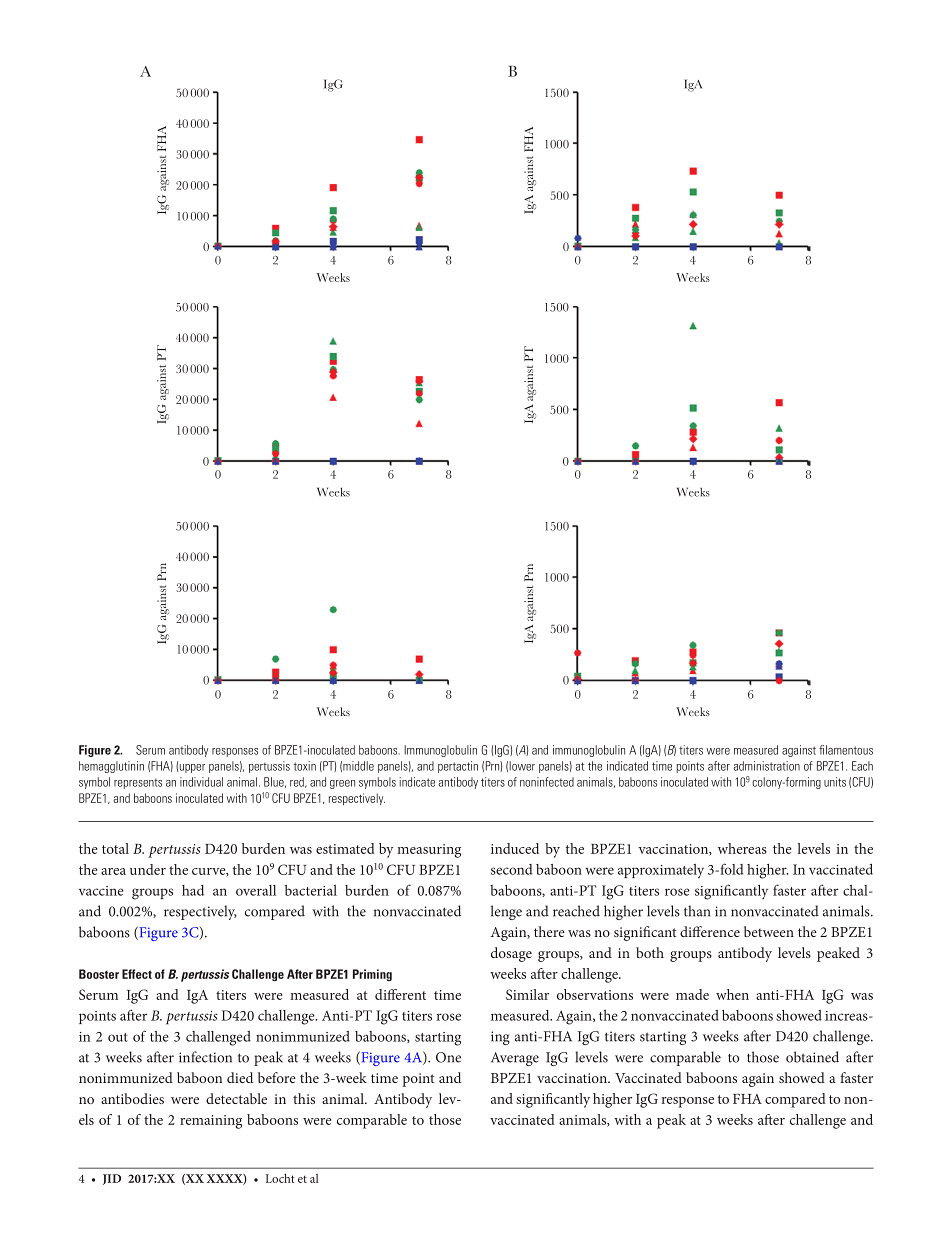 Image resolution: width=952 pixels, height=1255 pixels. I want to click on Effect, so click(137, 974).
